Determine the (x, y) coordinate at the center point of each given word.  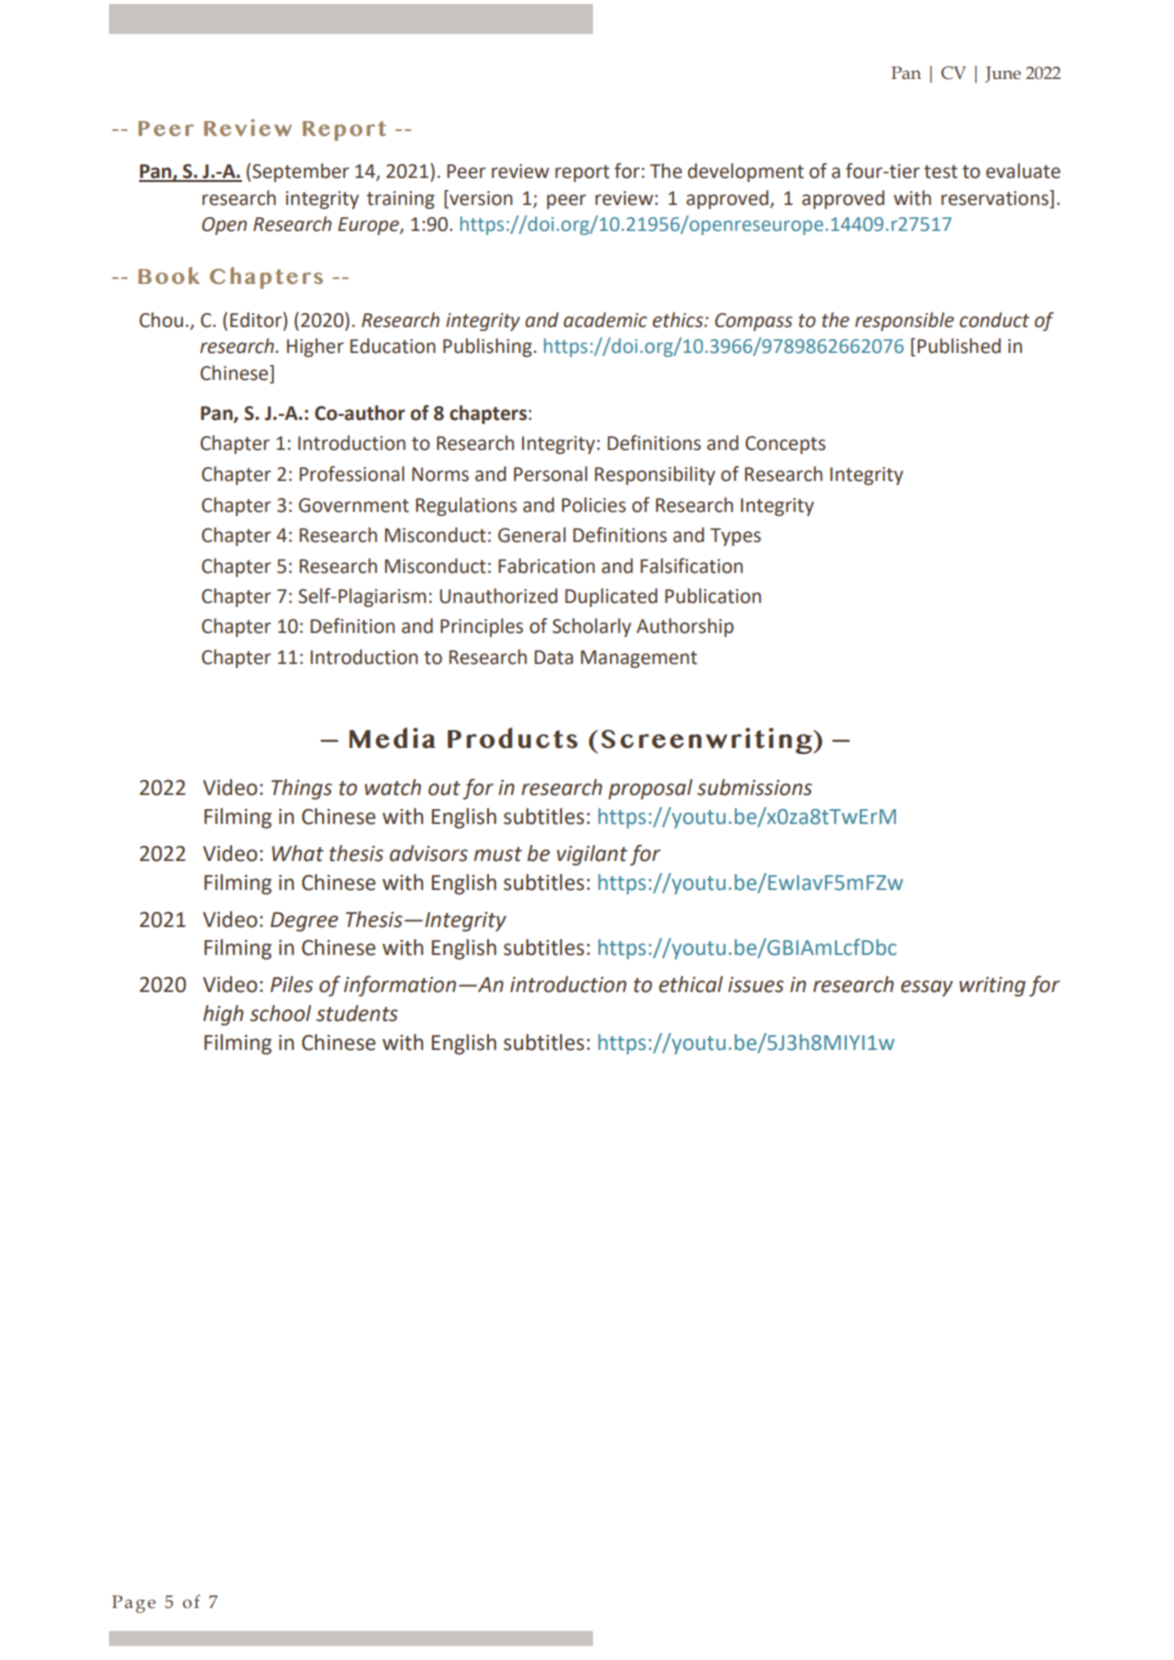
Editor (257, 321)
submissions (754, 787)
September (299, 172)
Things (301, 789)
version (480, 199)
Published (959, 346)
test (941, 172)
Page (134, 1604)
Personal (550, 474)
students (357, 1013)
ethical (691, 984)
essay (927, 988)
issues (756, 985)
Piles (291, 984)
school (280, 1013)
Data (553, 657)
